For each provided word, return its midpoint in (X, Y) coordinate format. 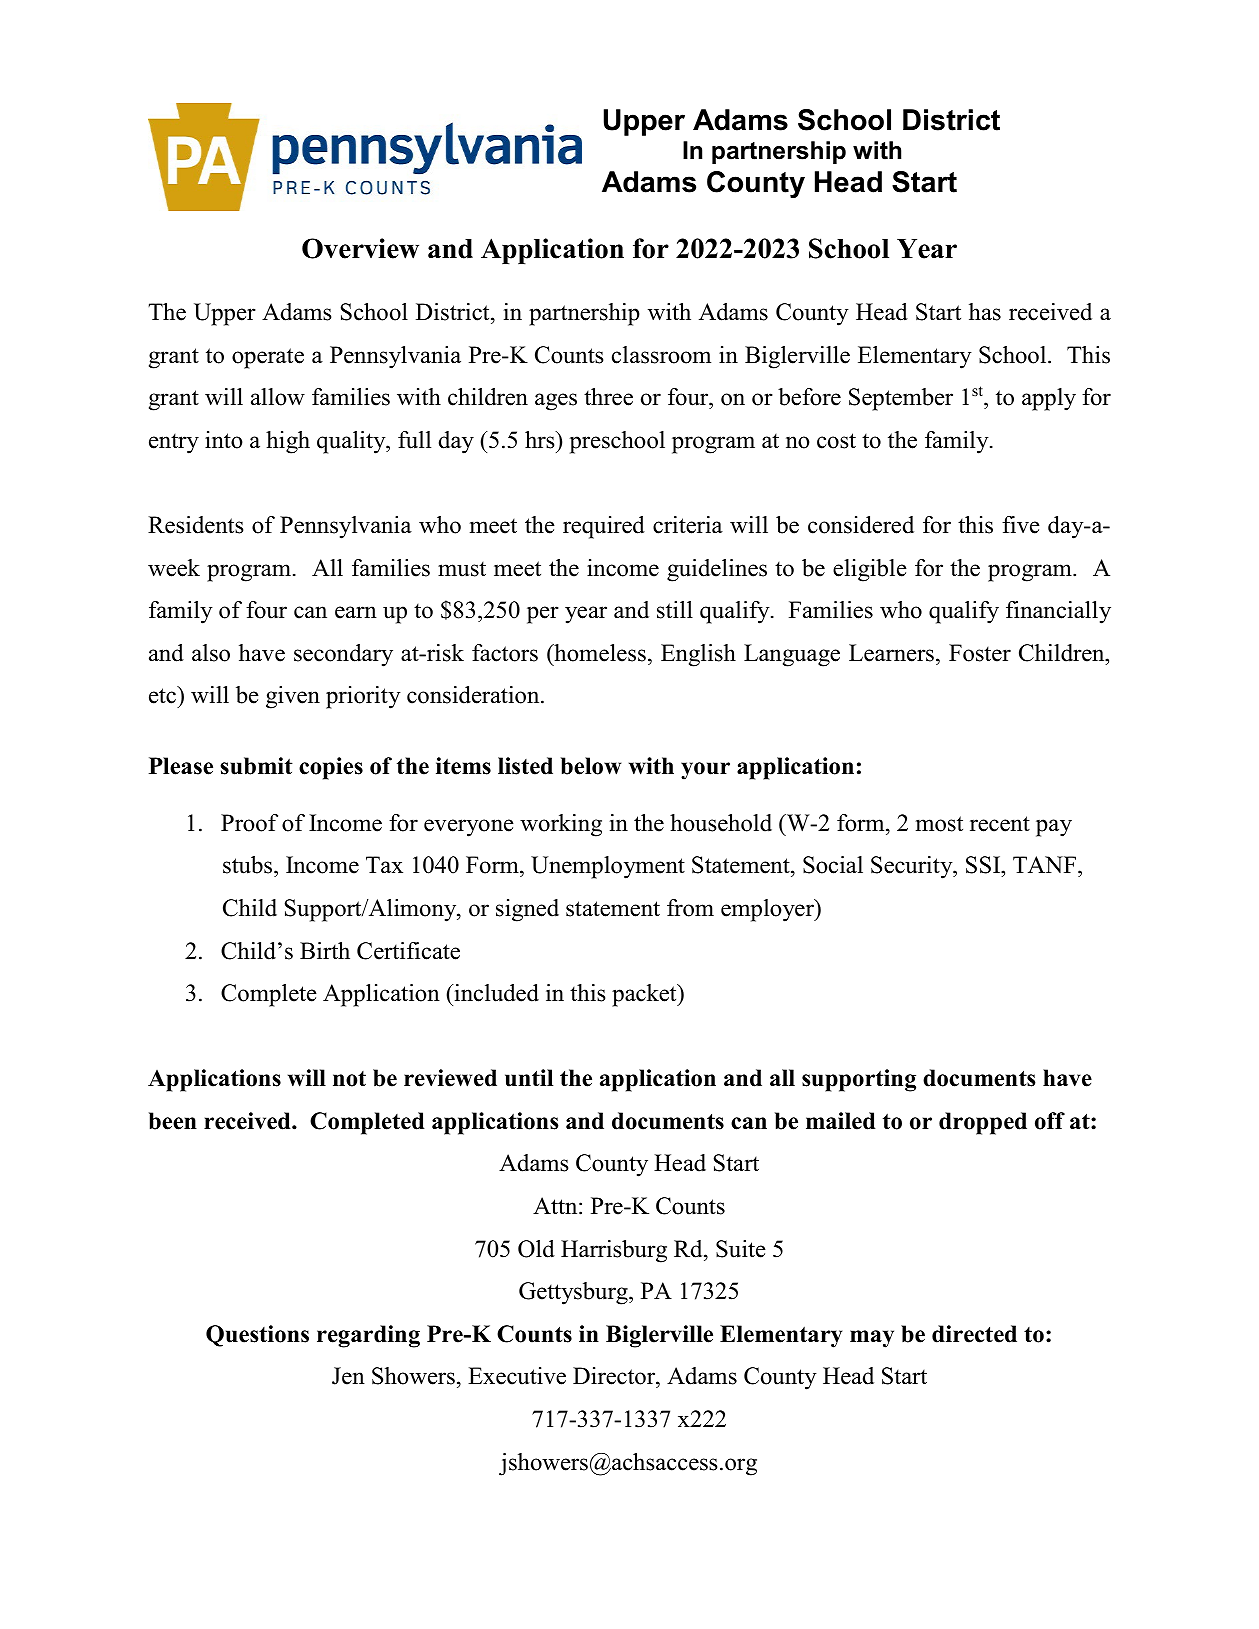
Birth (325, 950)
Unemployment (608, 867)
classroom (661, 355)
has (985, 312)
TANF (1046, 866)
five (1021, 525)
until (529, 1078)
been (173, 1121)
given (293, 697)
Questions (257, 1336)
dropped (983, 1123)
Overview (360, 248)
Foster (980, 653)
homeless (599, 653)
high (288, 442)
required (604, 527)
